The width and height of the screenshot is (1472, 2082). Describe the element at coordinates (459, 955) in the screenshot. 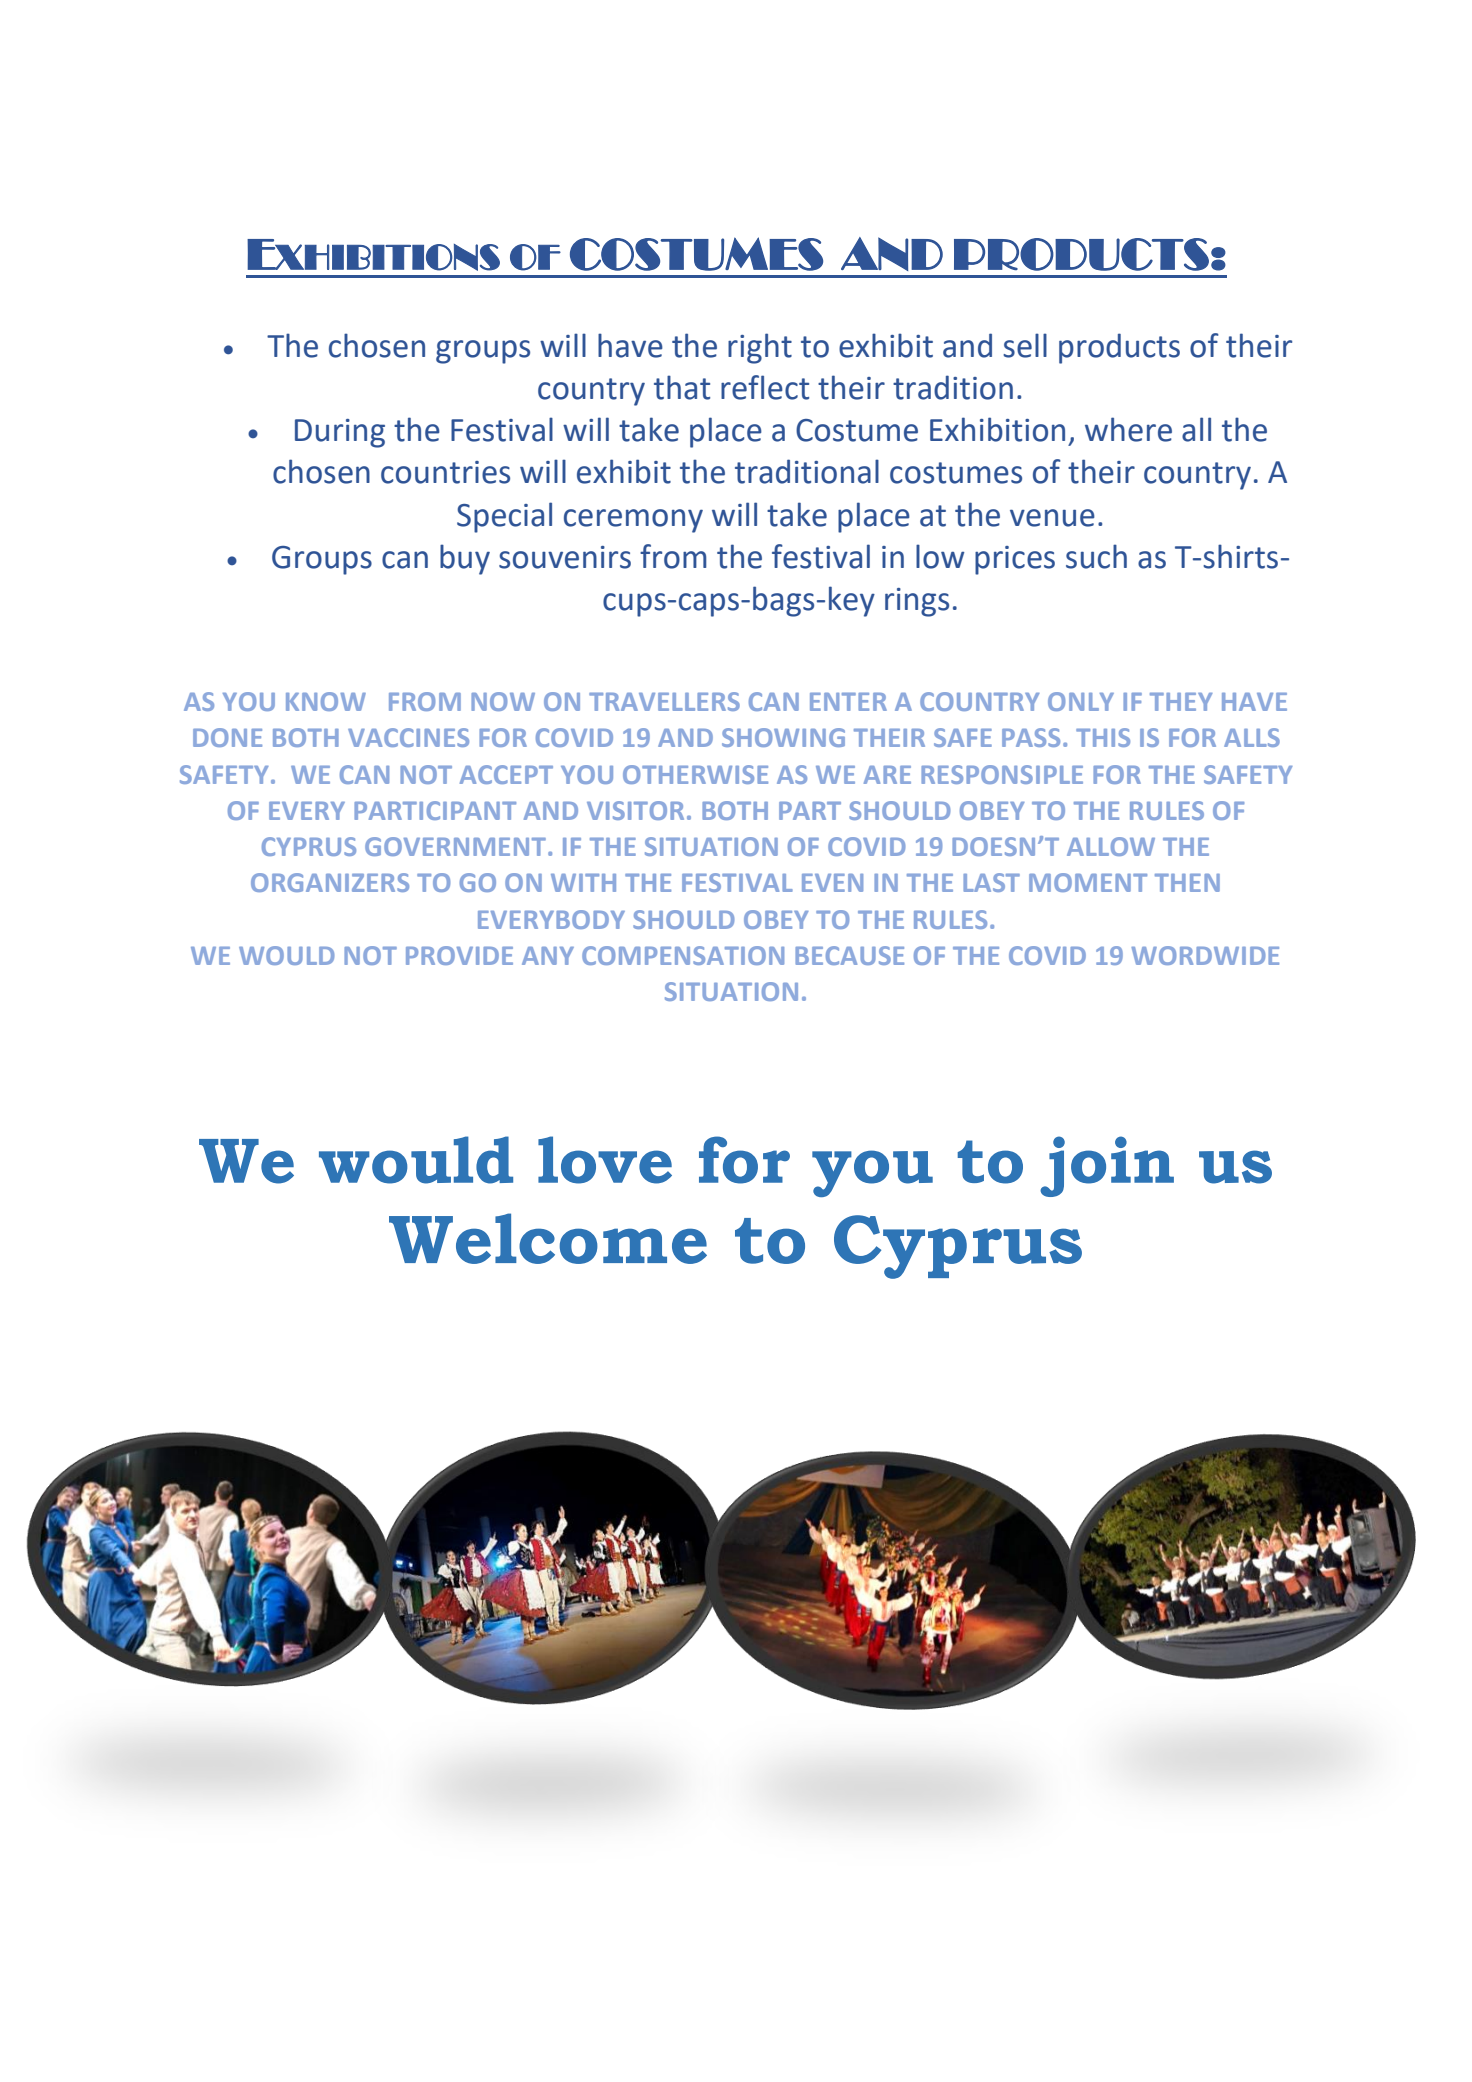

I see `PROVIDE` at that location.
